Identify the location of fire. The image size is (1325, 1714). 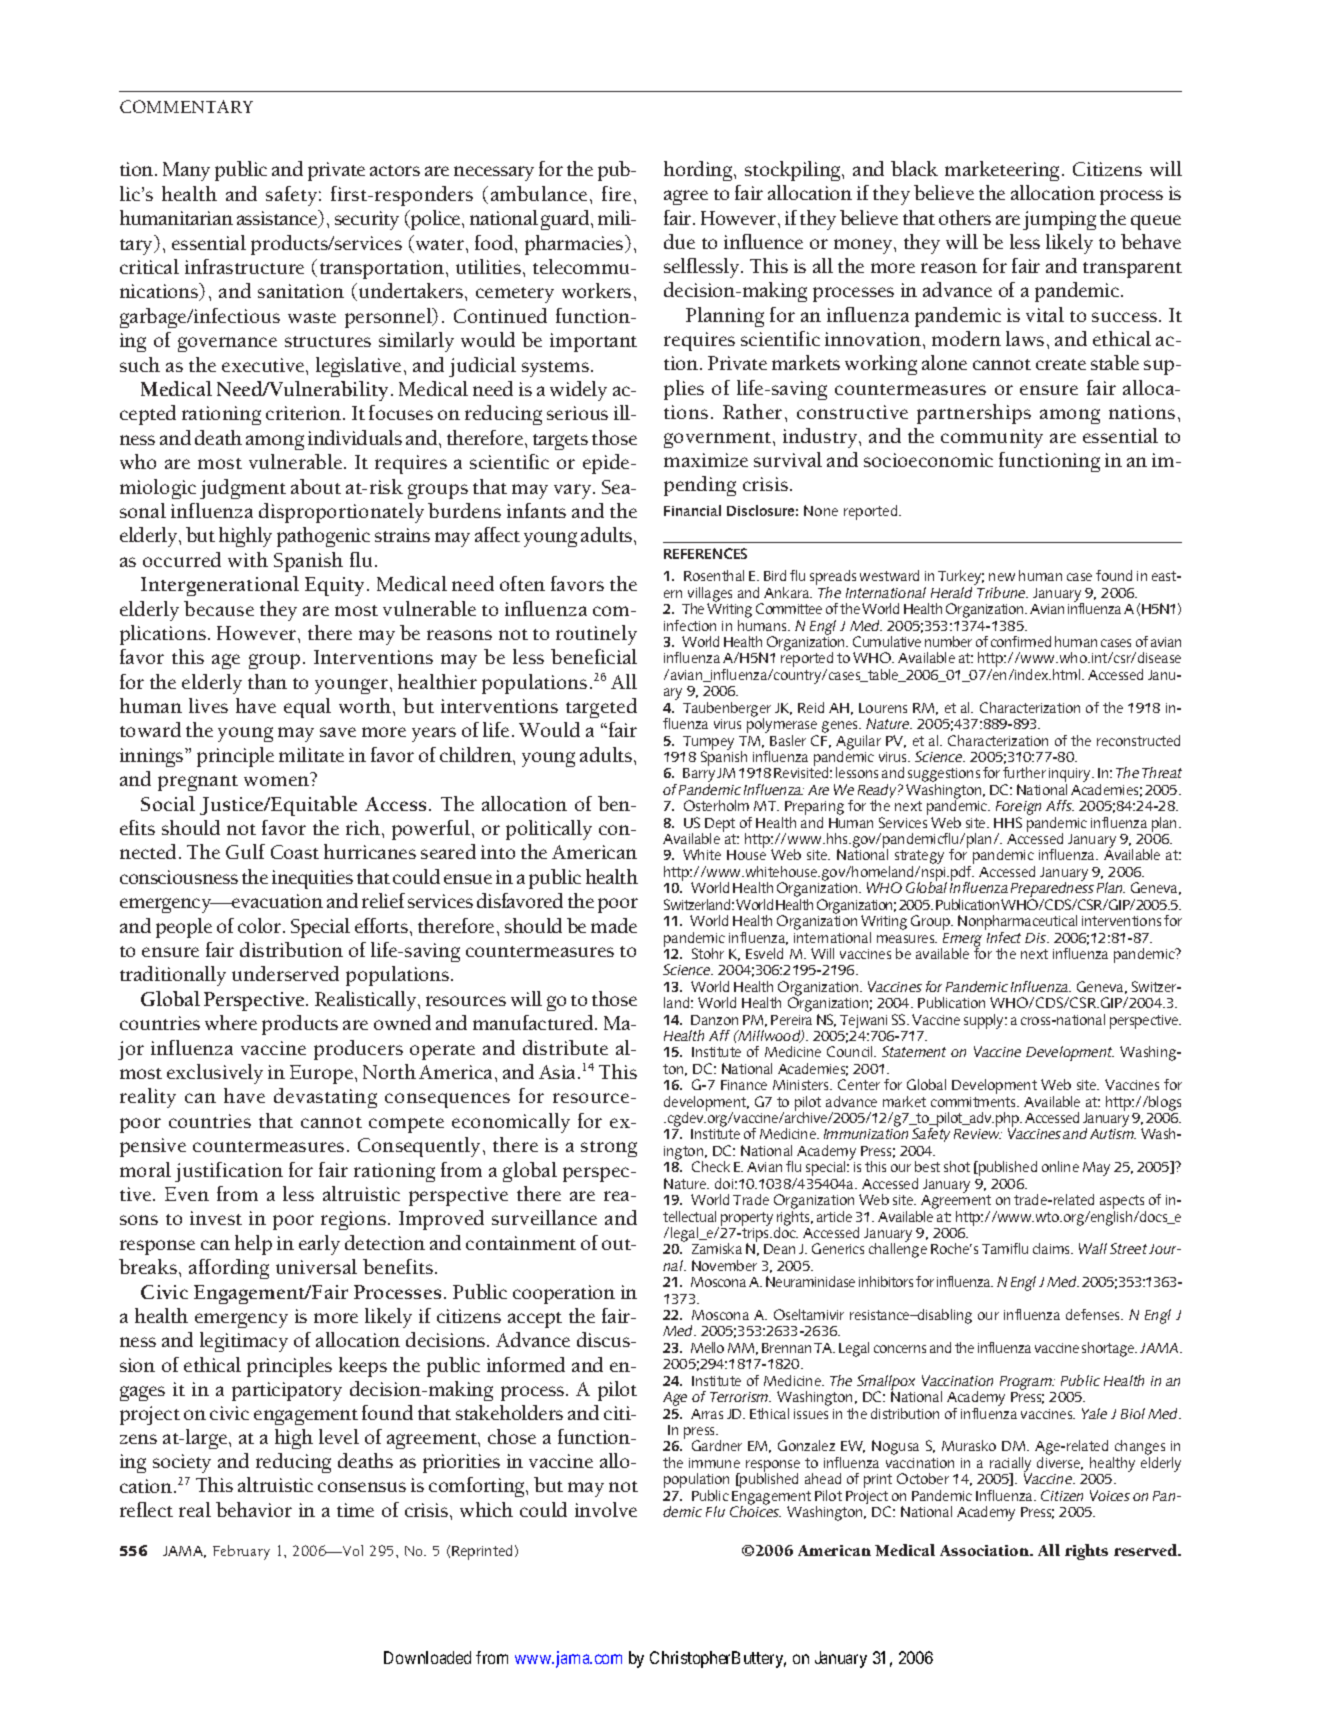
(616, 193).
